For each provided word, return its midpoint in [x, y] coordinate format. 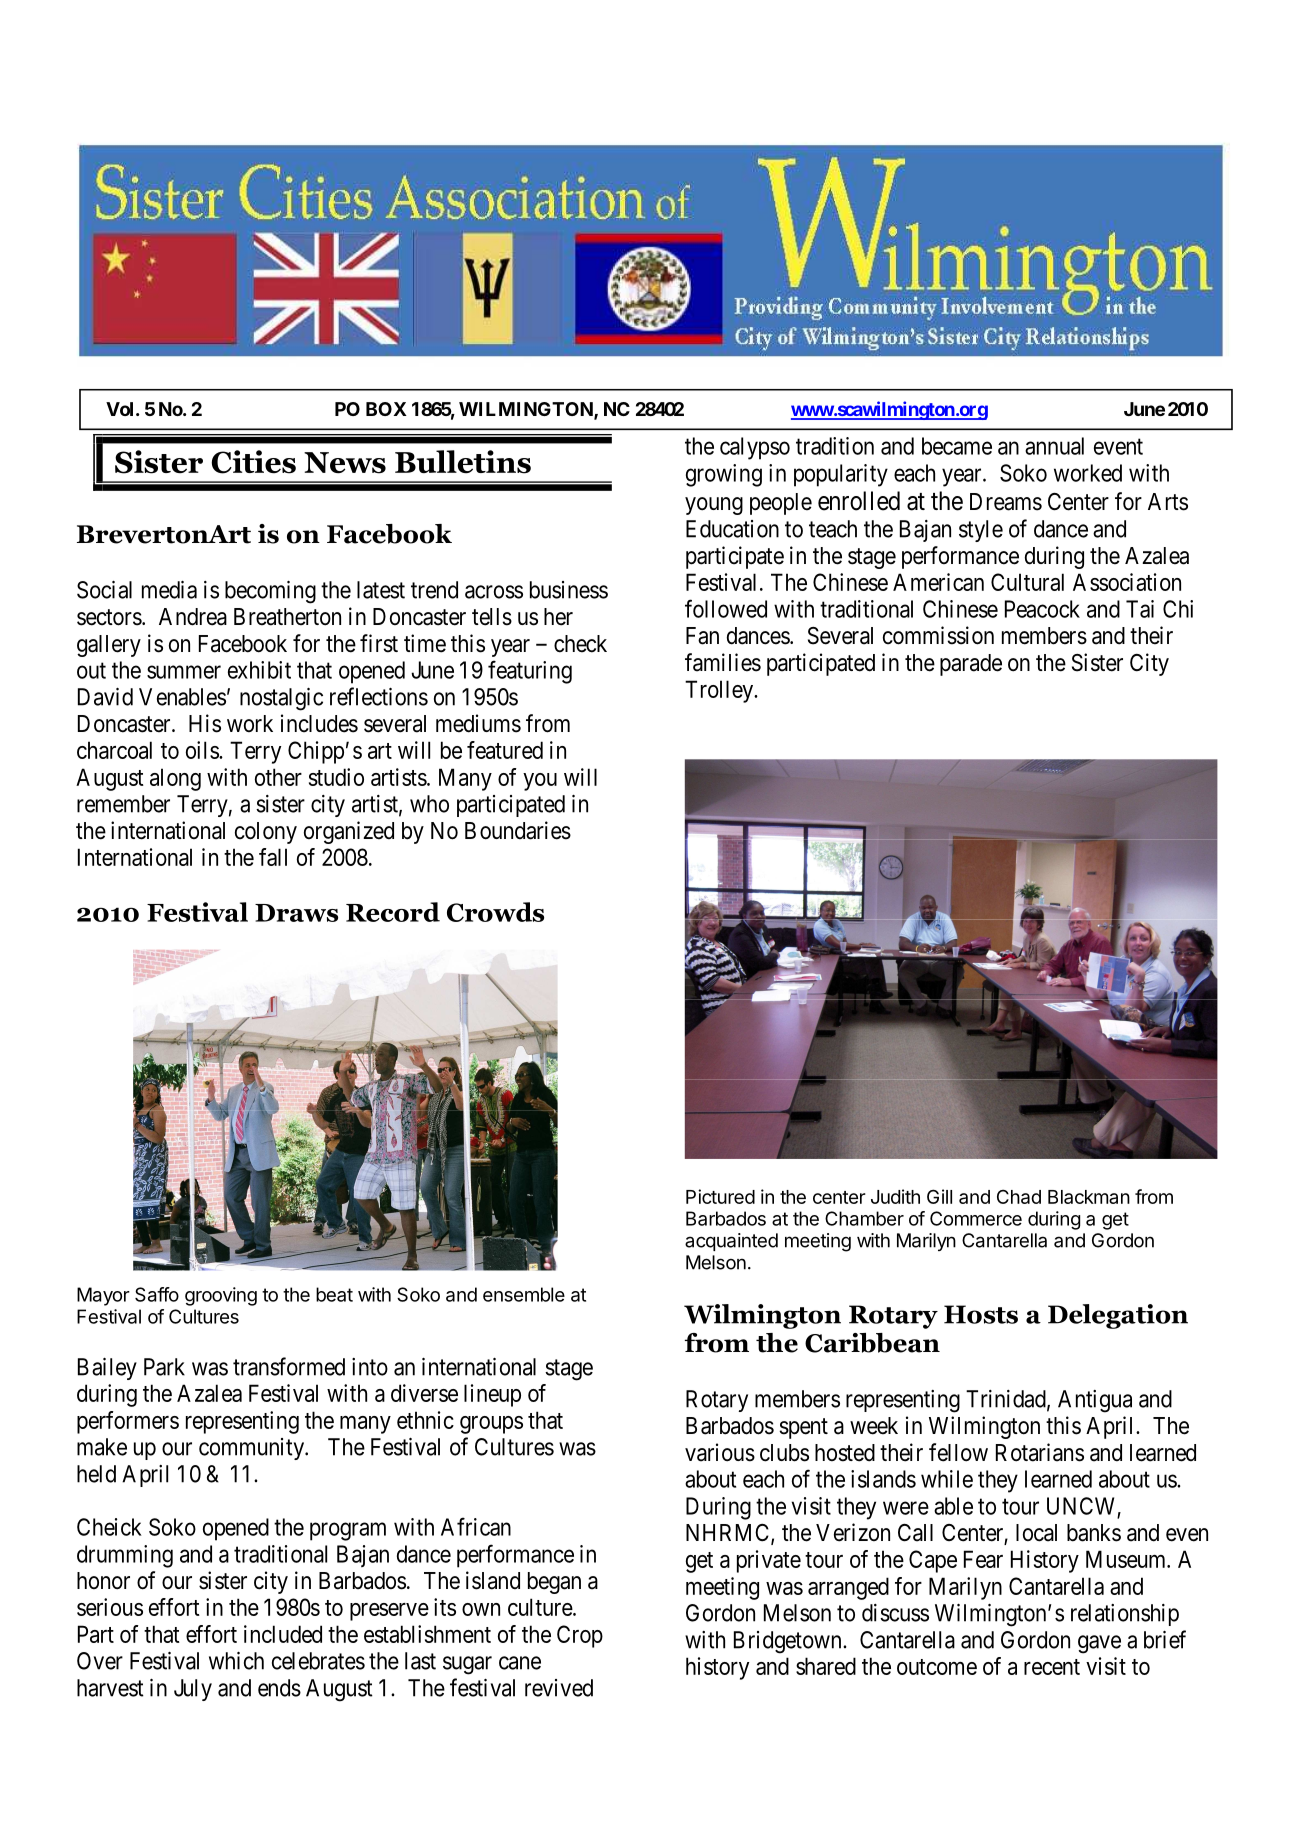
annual [1054, 446]
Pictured [720, 1196]
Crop [580, 1636]
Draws [296, 913]
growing [724, 475]
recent [1052, 1667]
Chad [1019, 1196]
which [236, 1661]
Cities [253, 462]
